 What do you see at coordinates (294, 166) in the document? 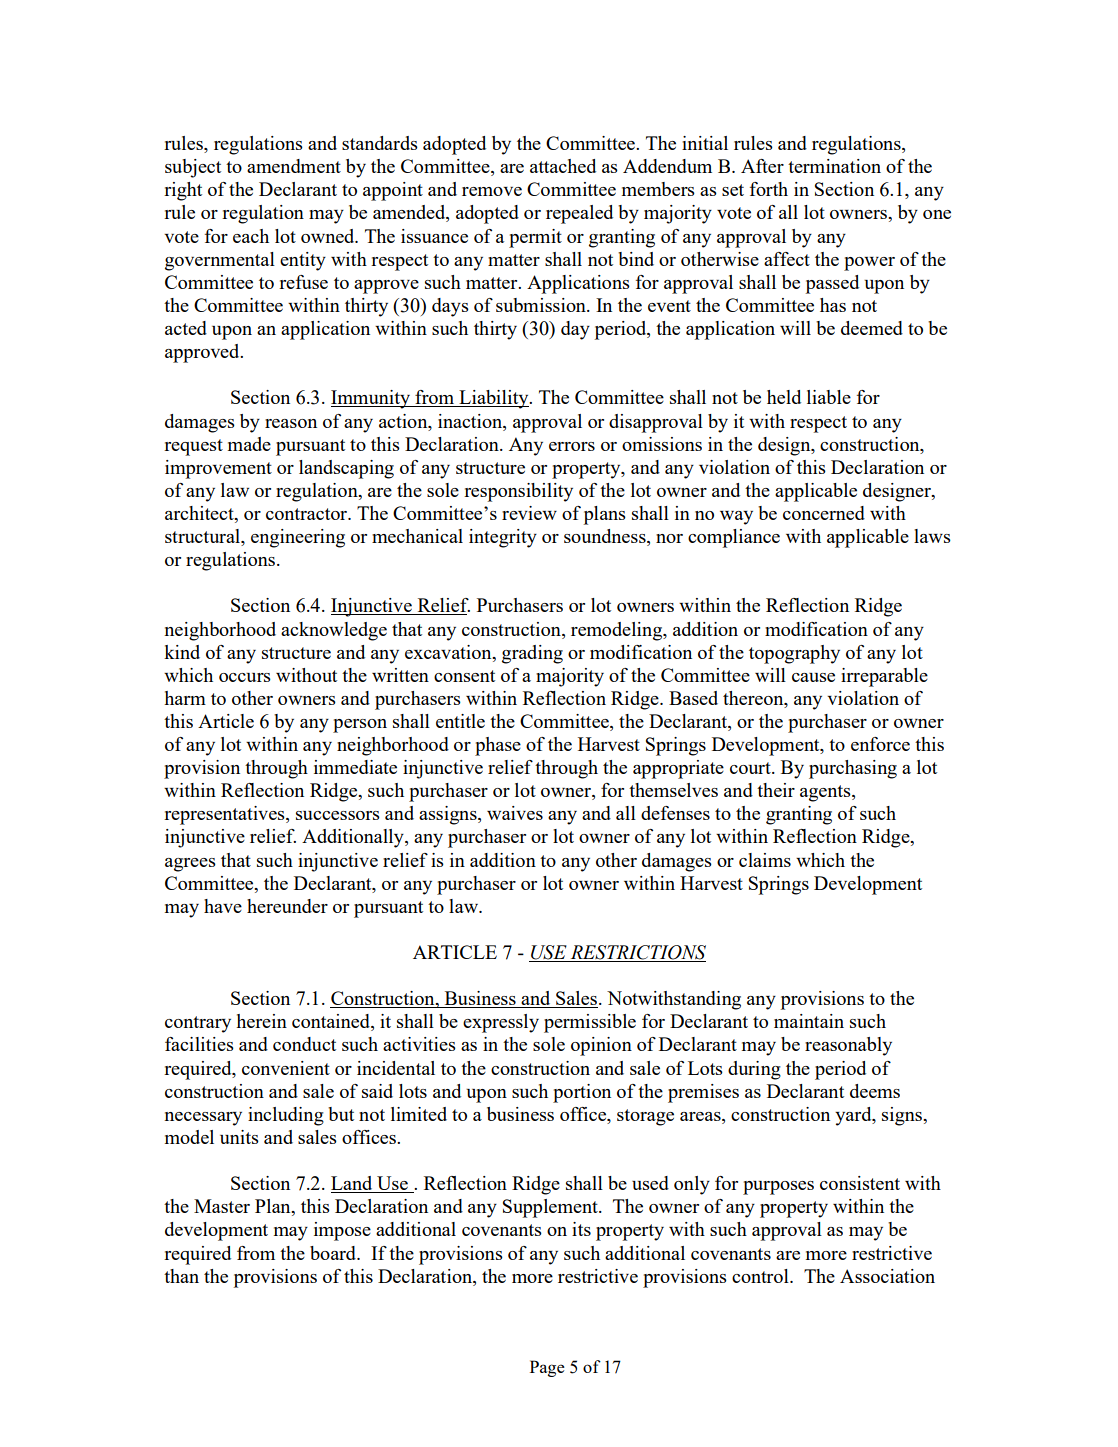
I see `amendment` at bounding box center [294, 166].
